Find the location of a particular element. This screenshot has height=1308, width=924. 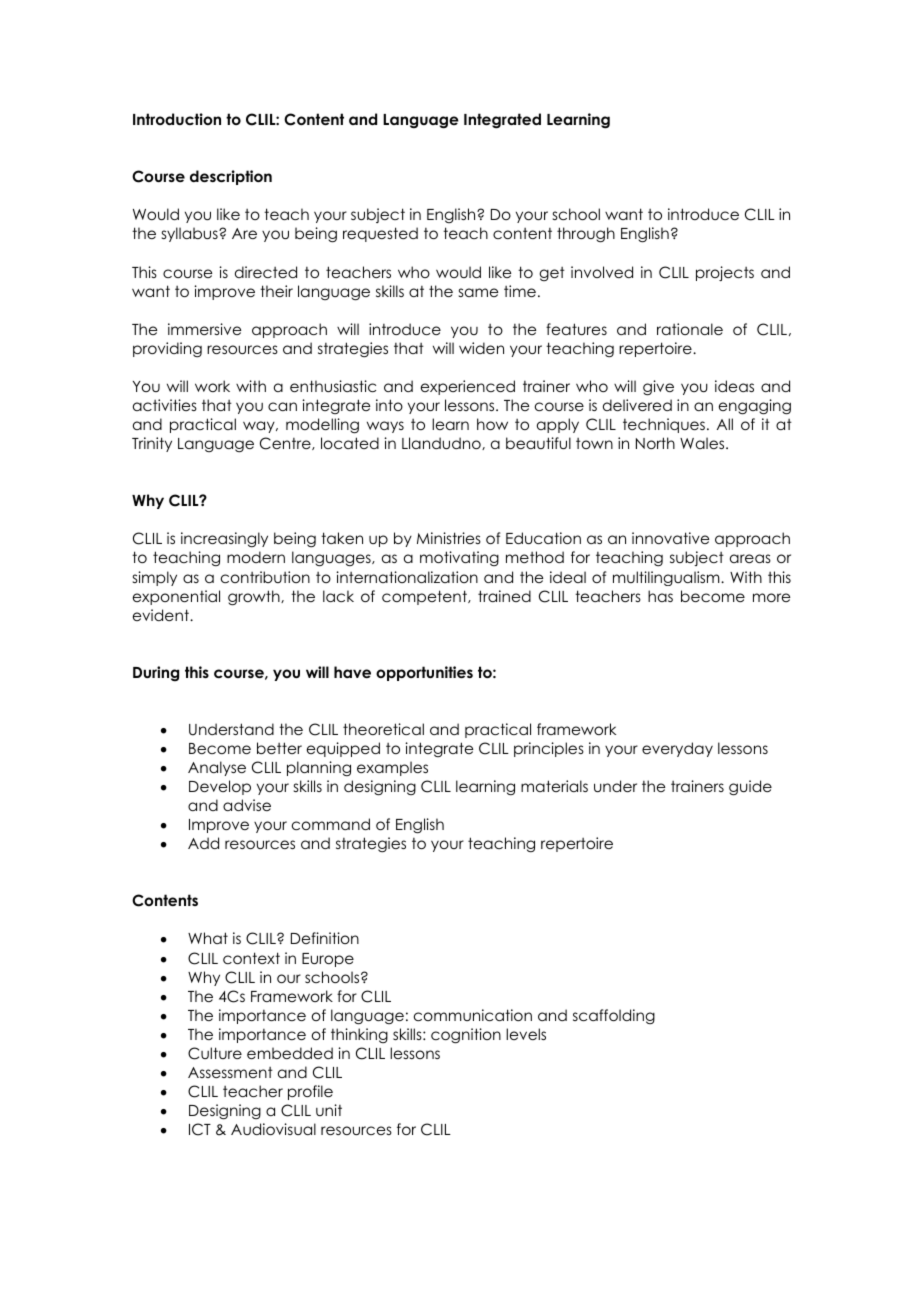

cognition is located at coordinates (466, 1036).
